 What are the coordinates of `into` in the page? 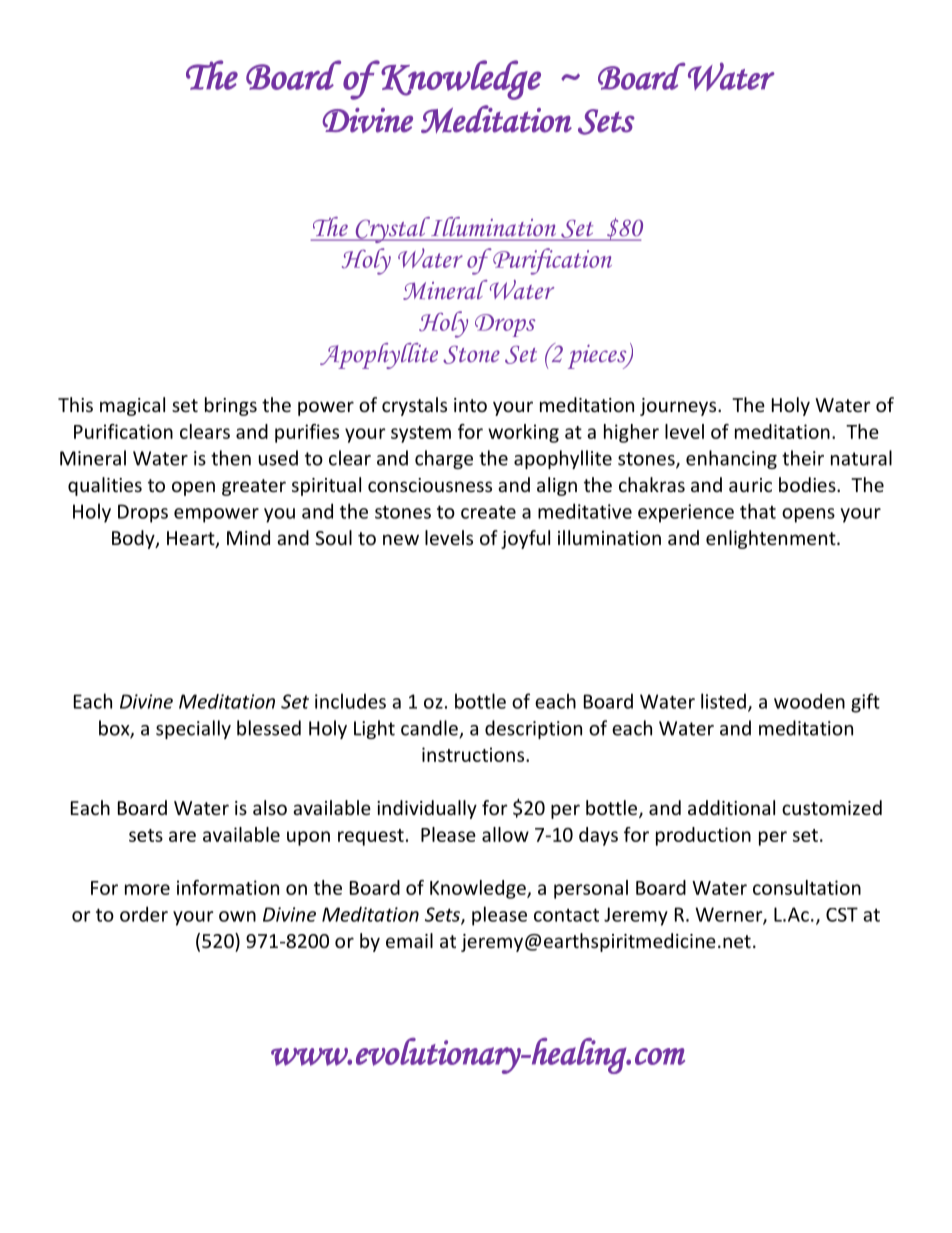 It's located at (470, 405).
